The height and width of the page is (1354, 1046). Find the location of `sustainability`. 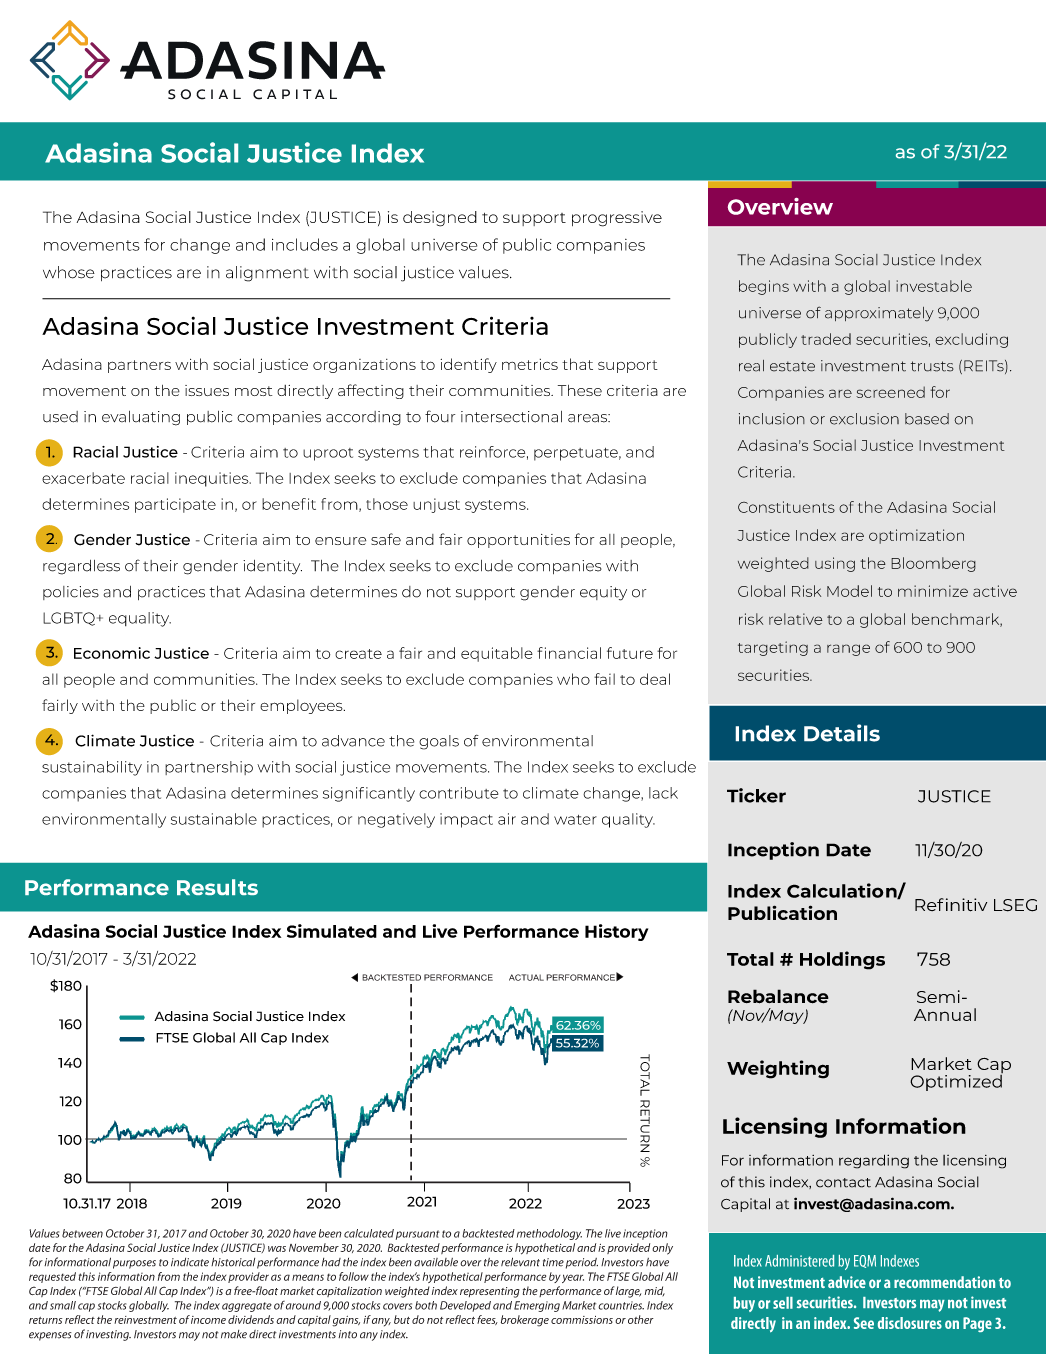

sustainability is located at coordinates (92, 768).
